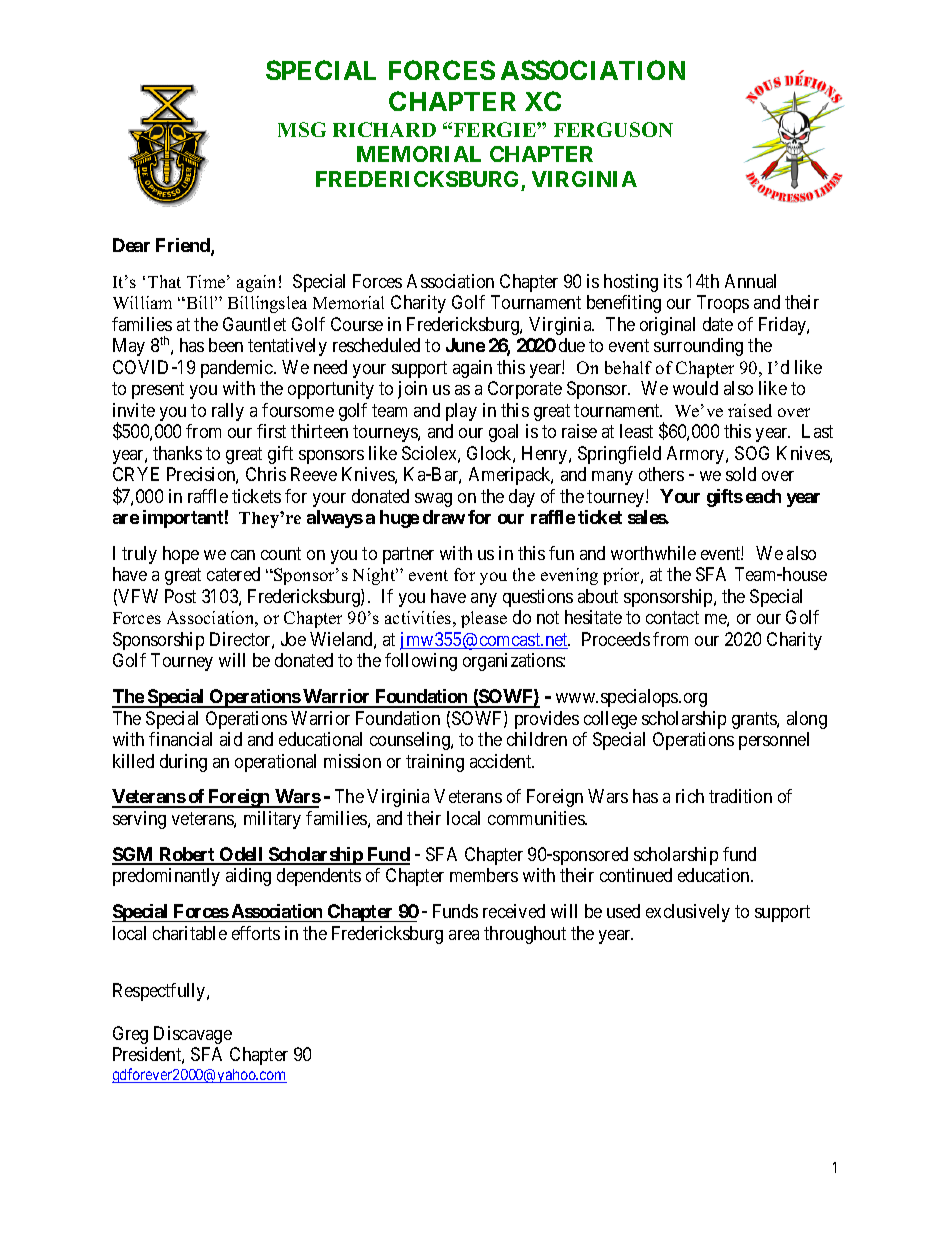  I want to click on Annual, so click(750, 281).
